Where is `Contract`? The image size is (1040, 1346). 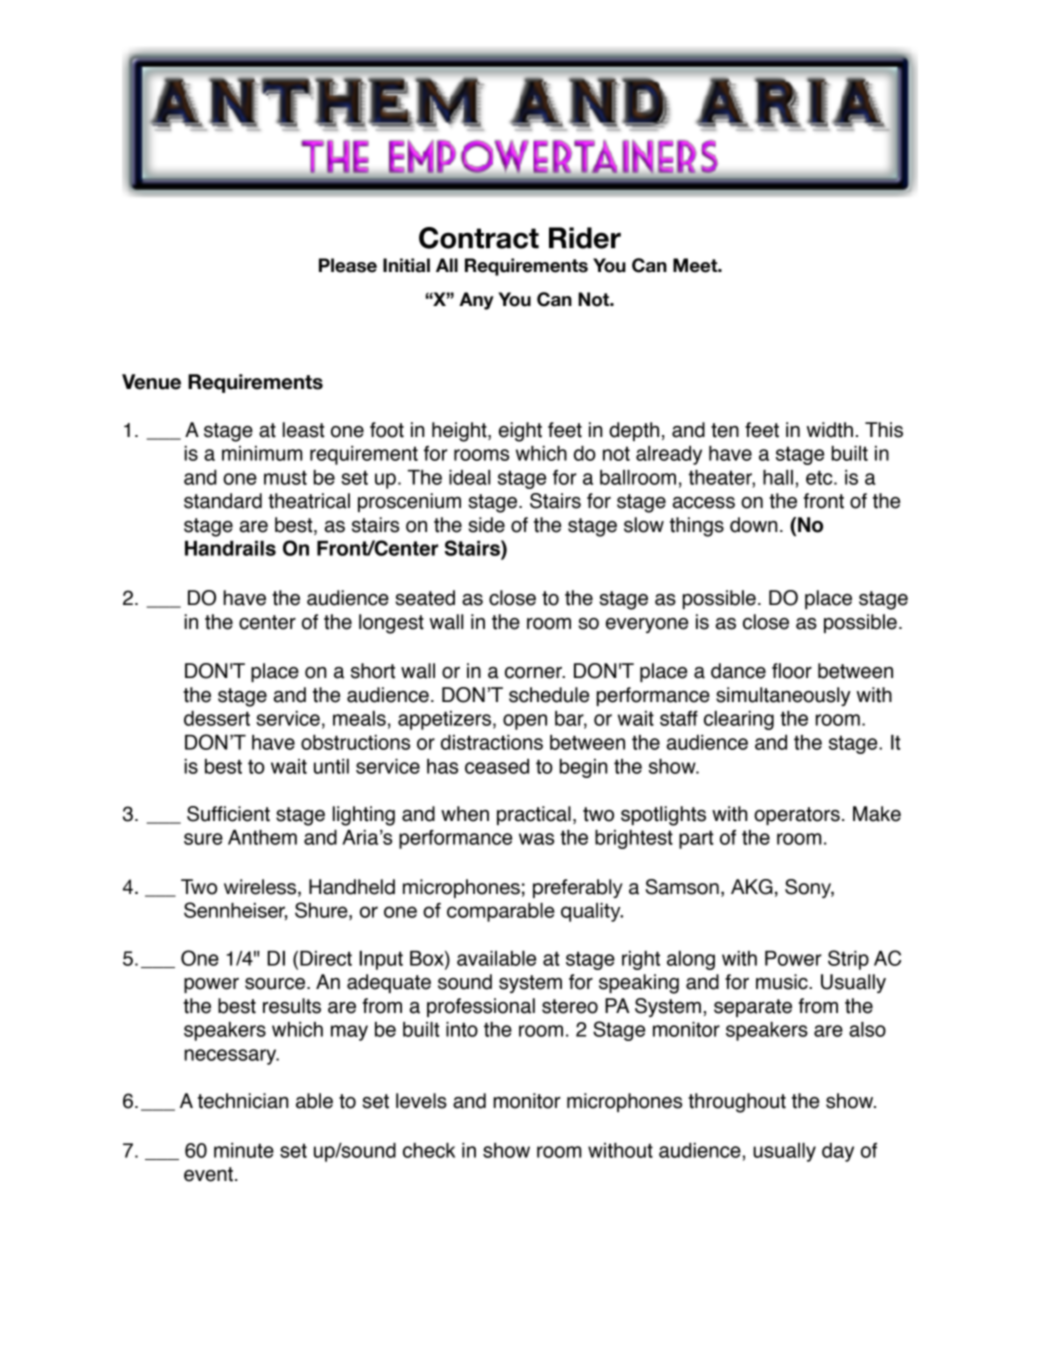
Contract is located at coordinates (479, 238).
